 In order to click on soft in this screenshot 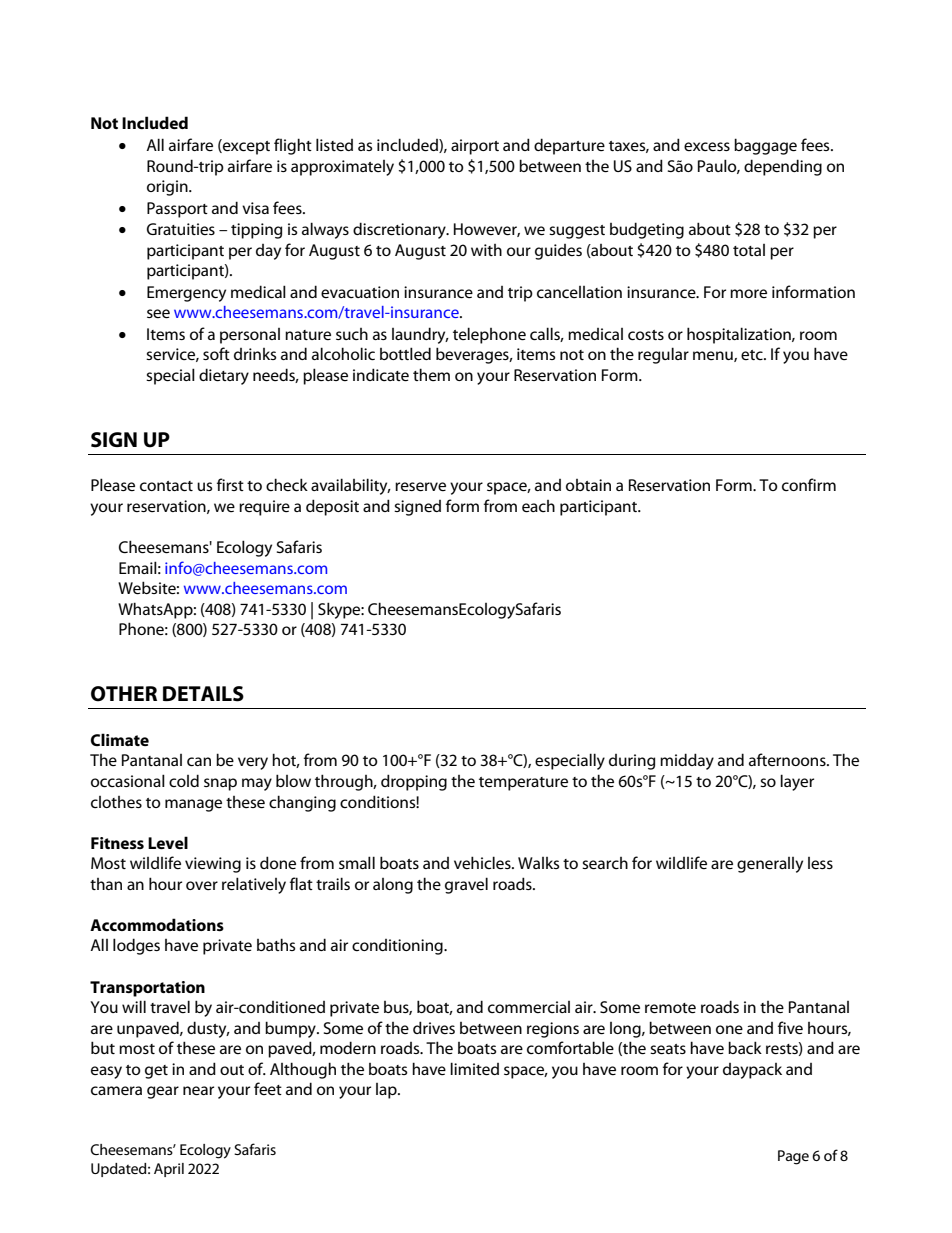, I will do `click(216, 353)`.
